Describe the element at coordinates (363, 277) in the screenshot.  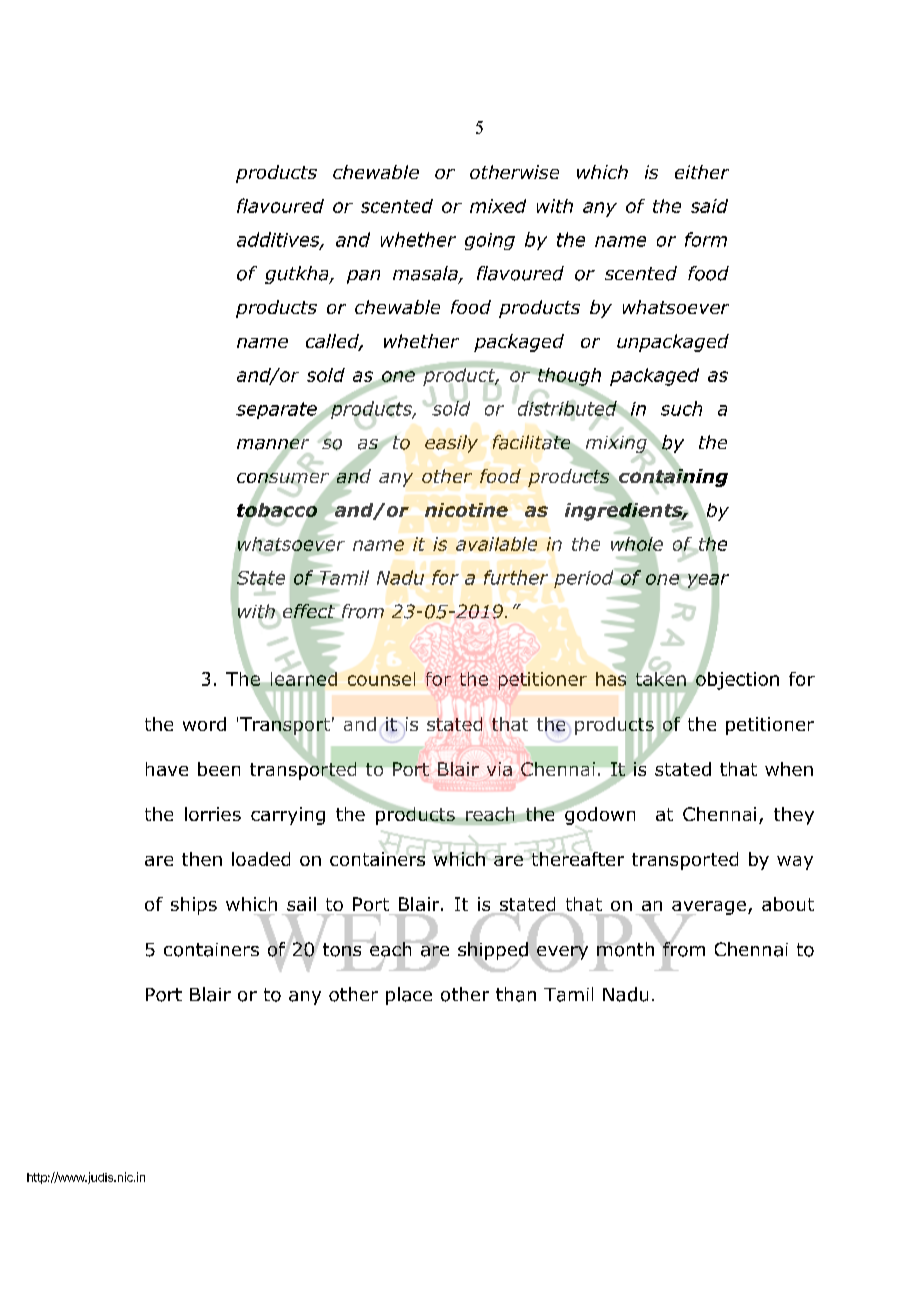
I see `pan` at that location.
